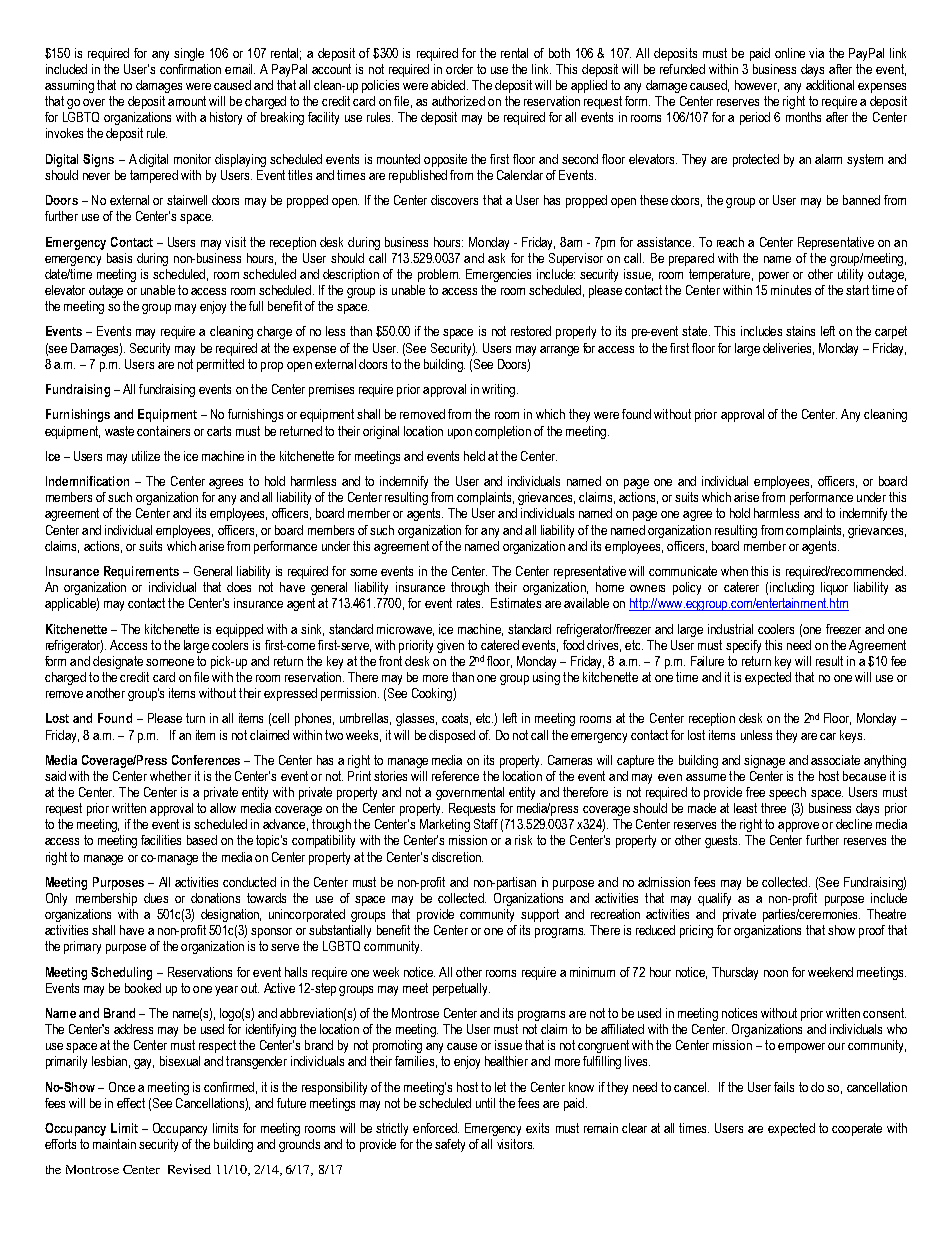  I want to click on whether, so click(170, 776).
